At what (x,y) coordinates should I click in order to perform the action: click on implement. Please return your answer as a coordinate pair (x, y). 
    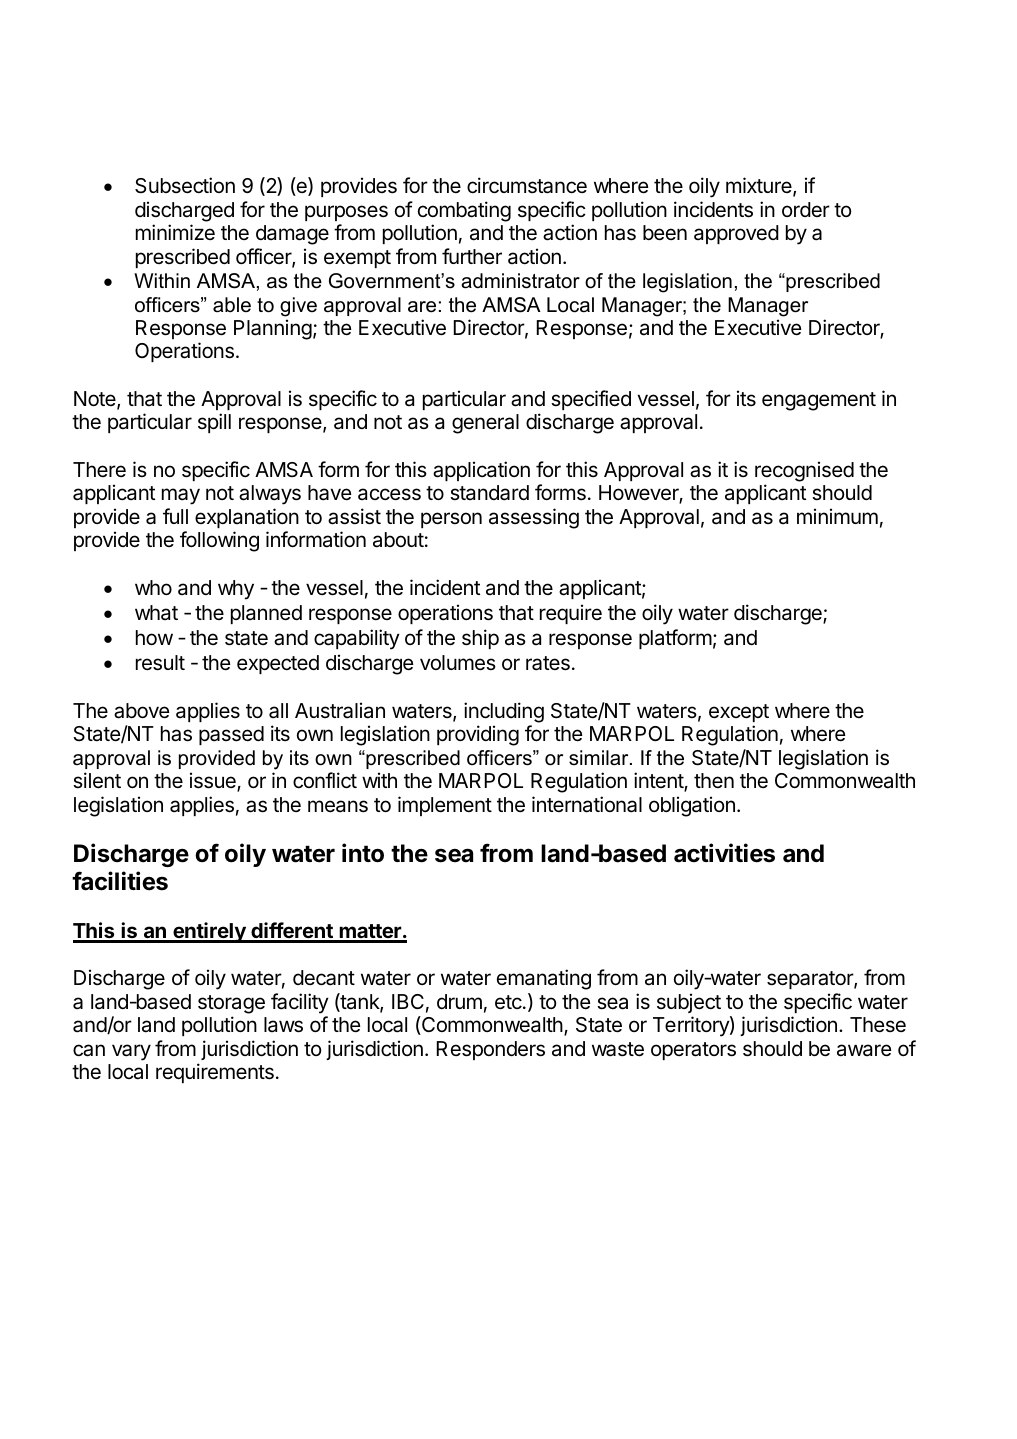
    Looking at the image, I should click on (445, 806).
